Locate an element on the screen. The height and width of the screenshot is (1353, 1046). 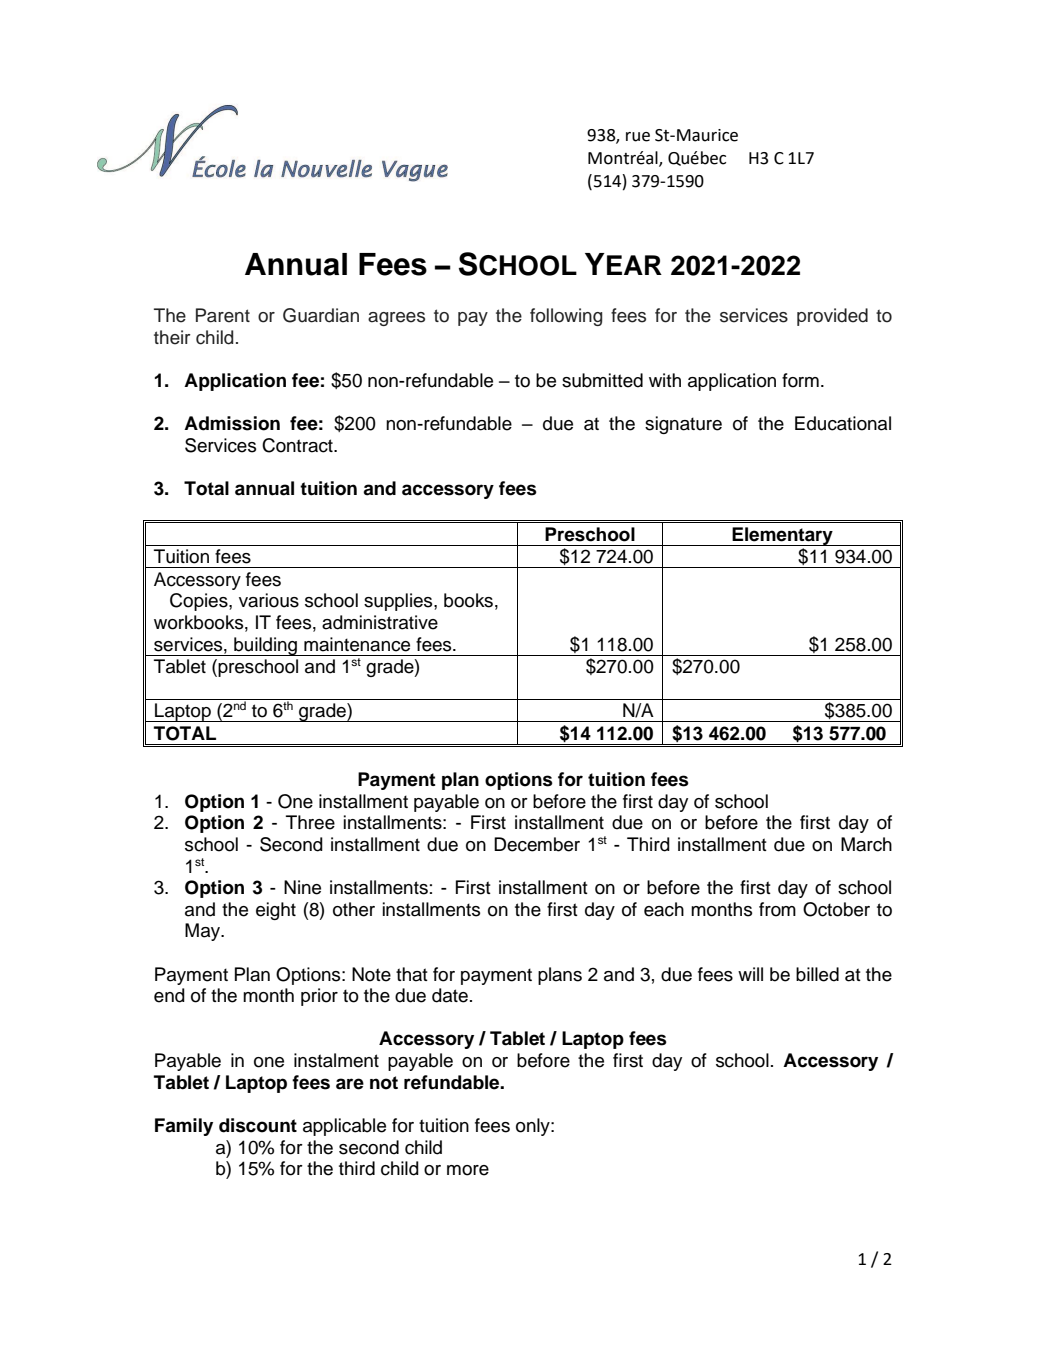
Parent is located at coordinates (223, 315).
